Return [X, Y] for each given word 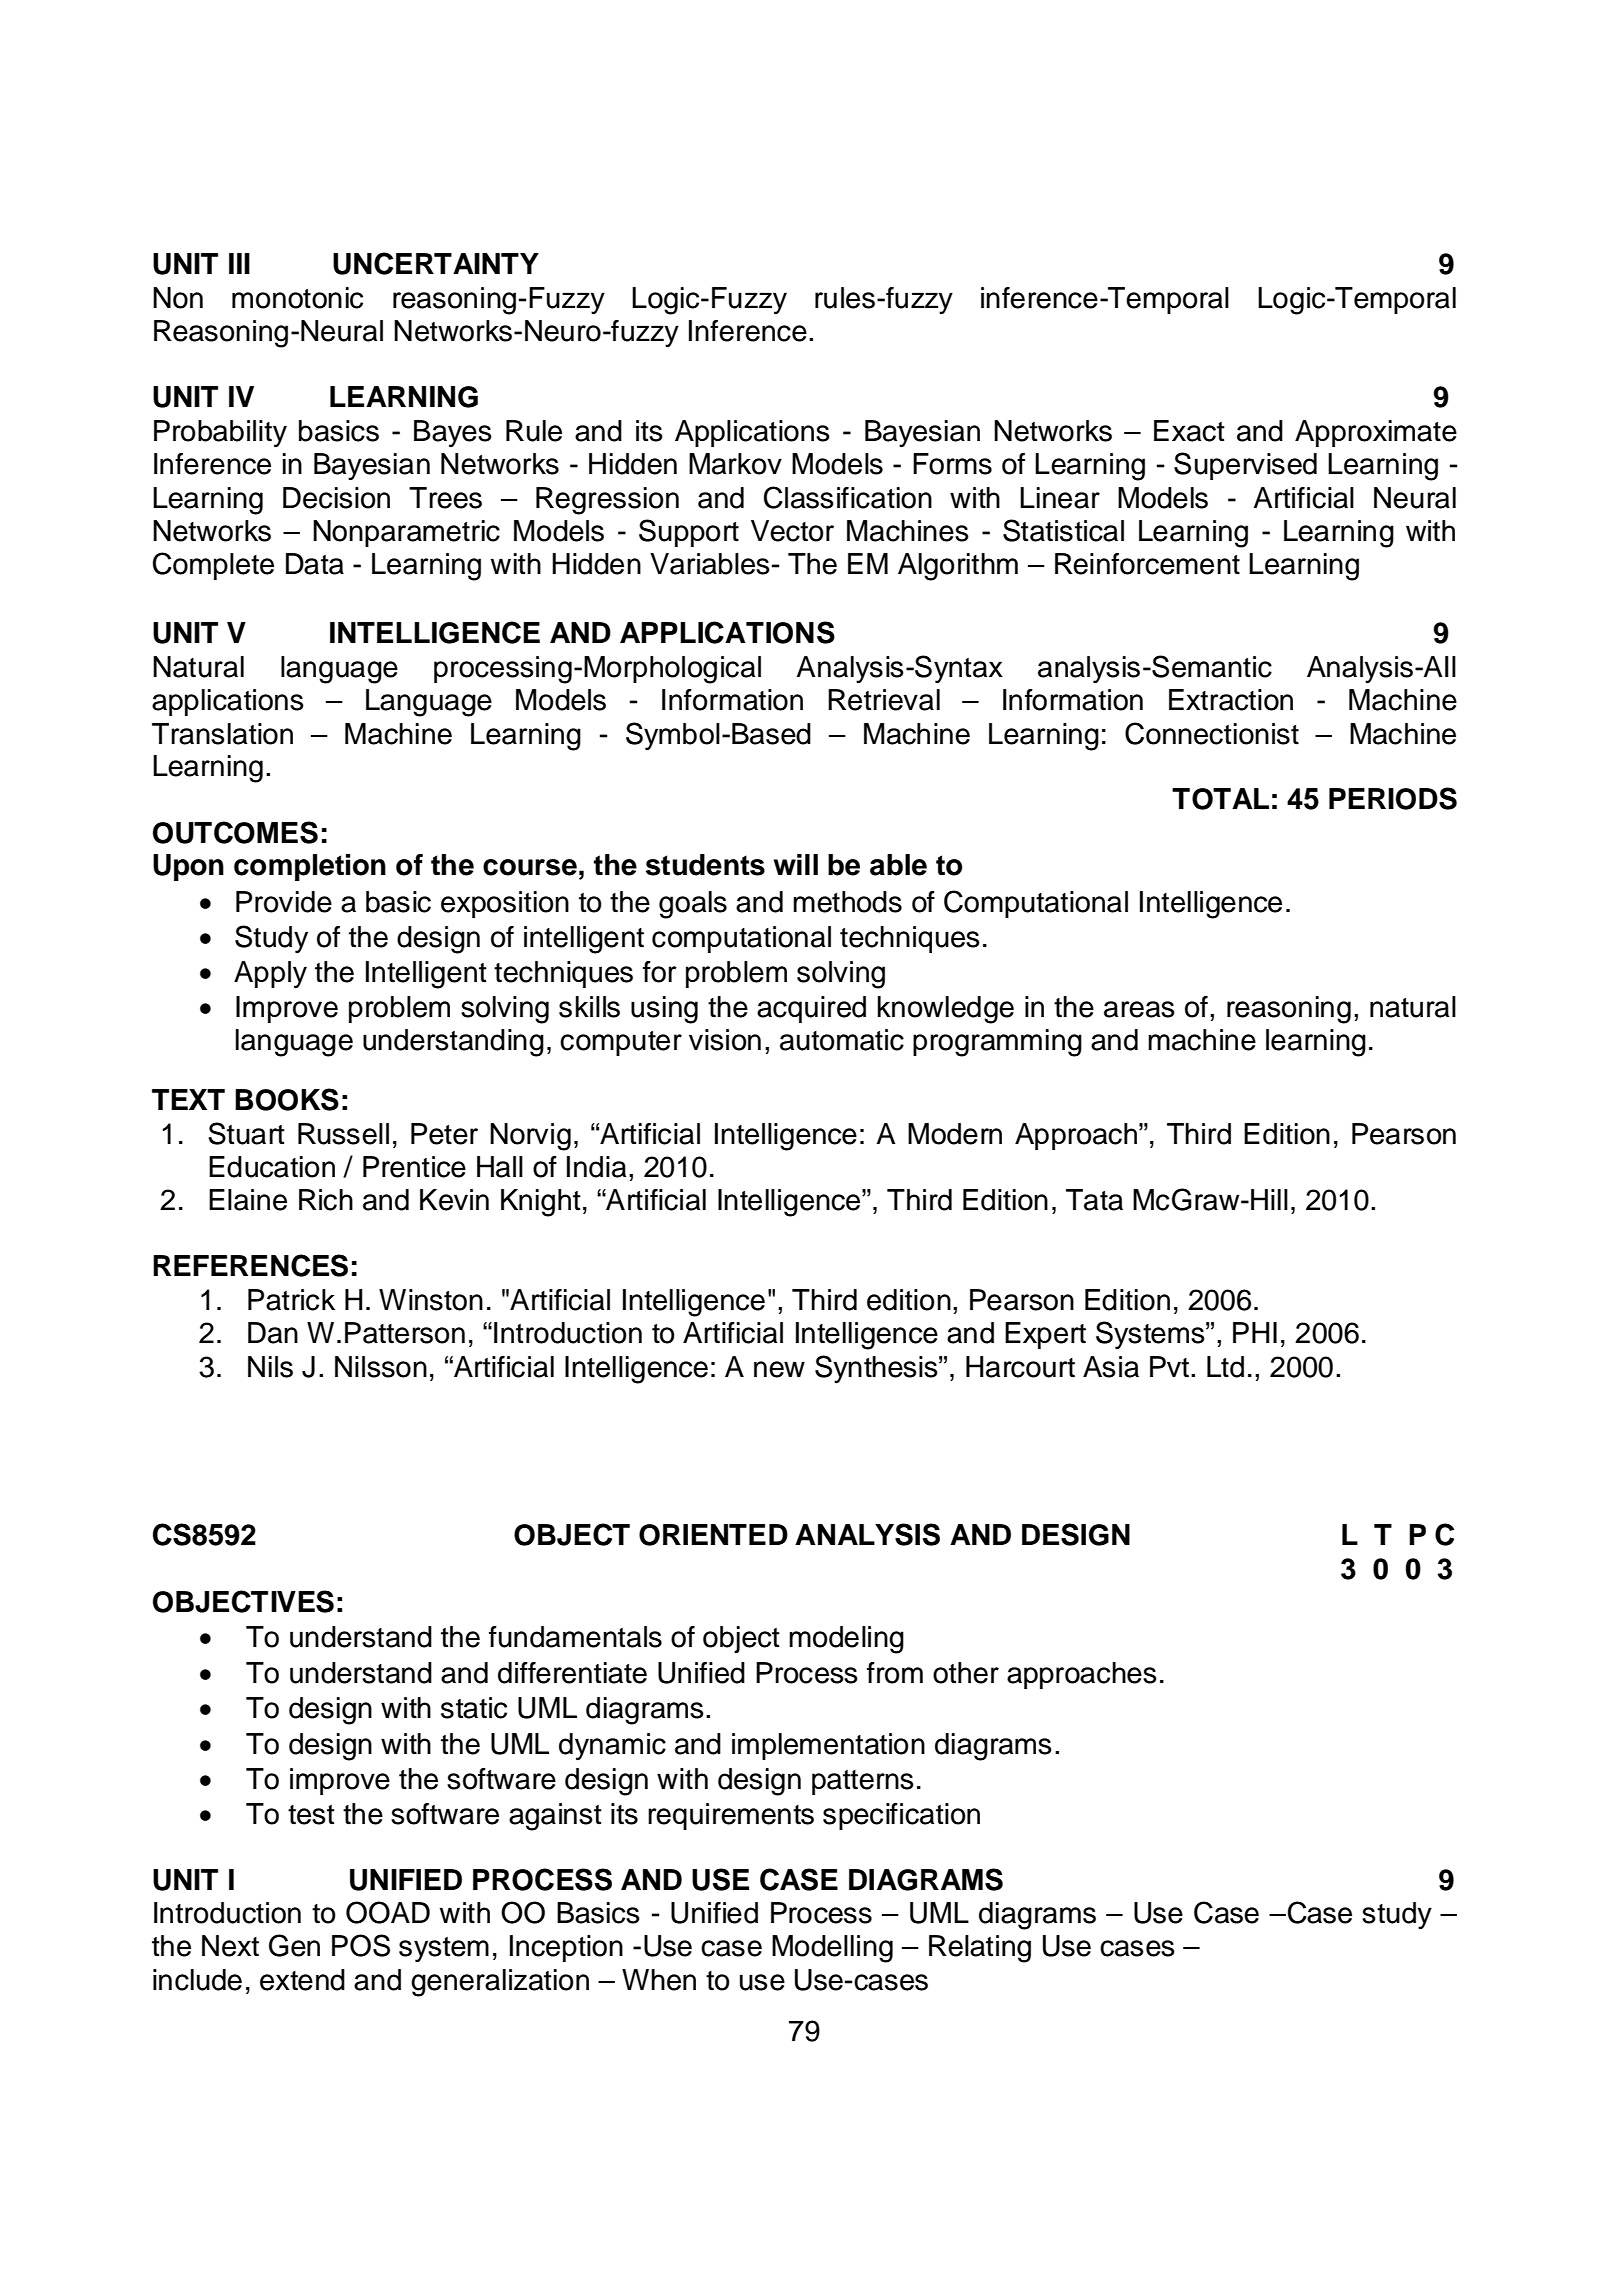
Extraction [1231, 700]
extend [302, 1980]
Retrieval [884, 700]
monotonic [297, 298]
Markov [735, 464]
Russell [343, 1134]
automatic [842, 1040]
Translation [222, 734]
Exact [1189, 431]
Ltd [1225, 1367]
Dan [273, 1333]
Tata [1094, 1200]
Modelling [832, 1949]
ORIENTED [713, 1535]
